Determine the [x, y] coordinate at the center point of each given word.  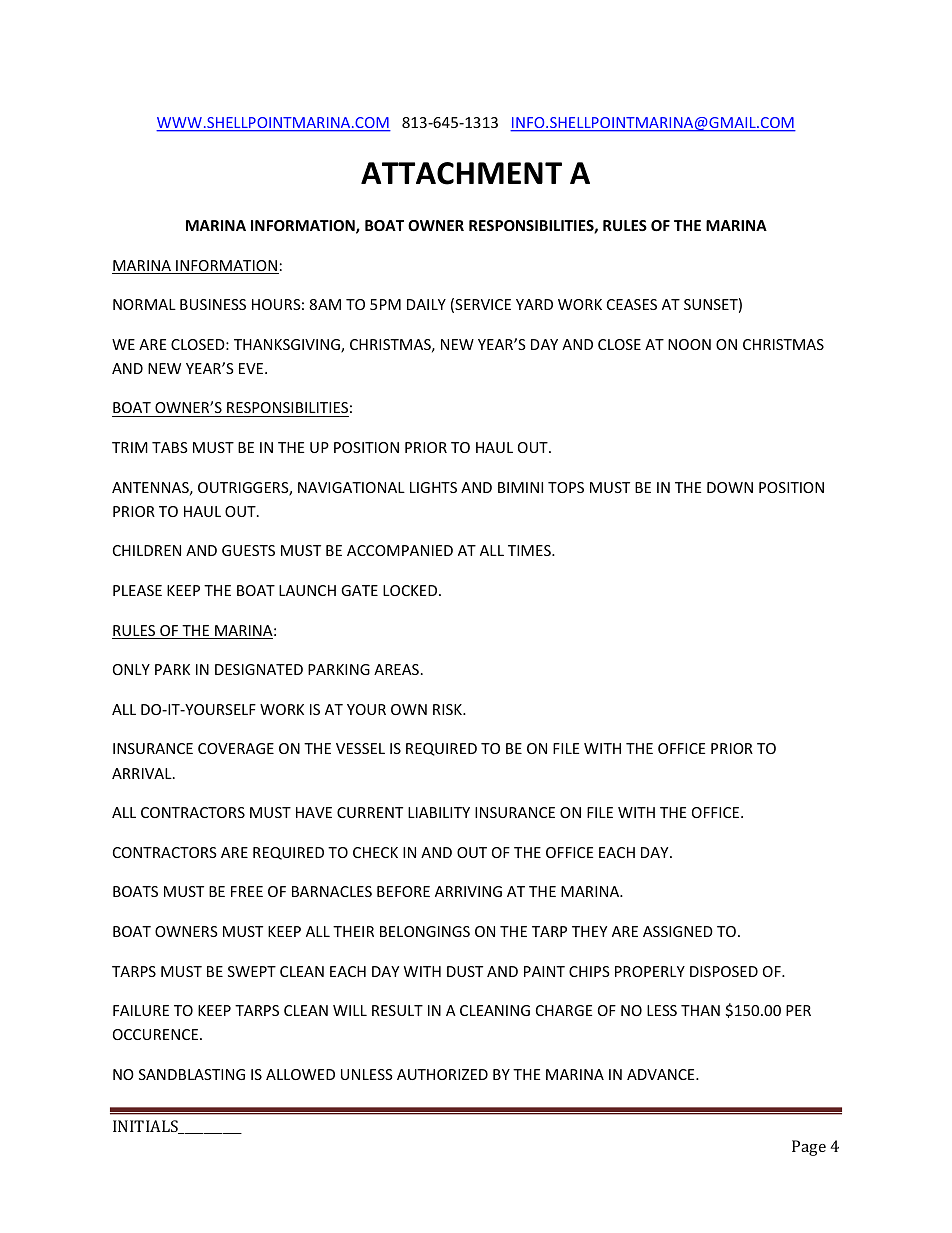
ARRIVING [468, 891]
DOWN [730, 487]
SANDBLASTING [192, 1074]
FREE [247, 891]
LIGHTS [433, 487]
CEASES [632, 304]
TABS [170, 447]
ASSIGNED [678, 931]
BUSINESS [213, 304]
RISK [448, 709]
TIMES [530, 550]
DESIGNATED [259, 669]
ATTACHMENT [461, 173]
